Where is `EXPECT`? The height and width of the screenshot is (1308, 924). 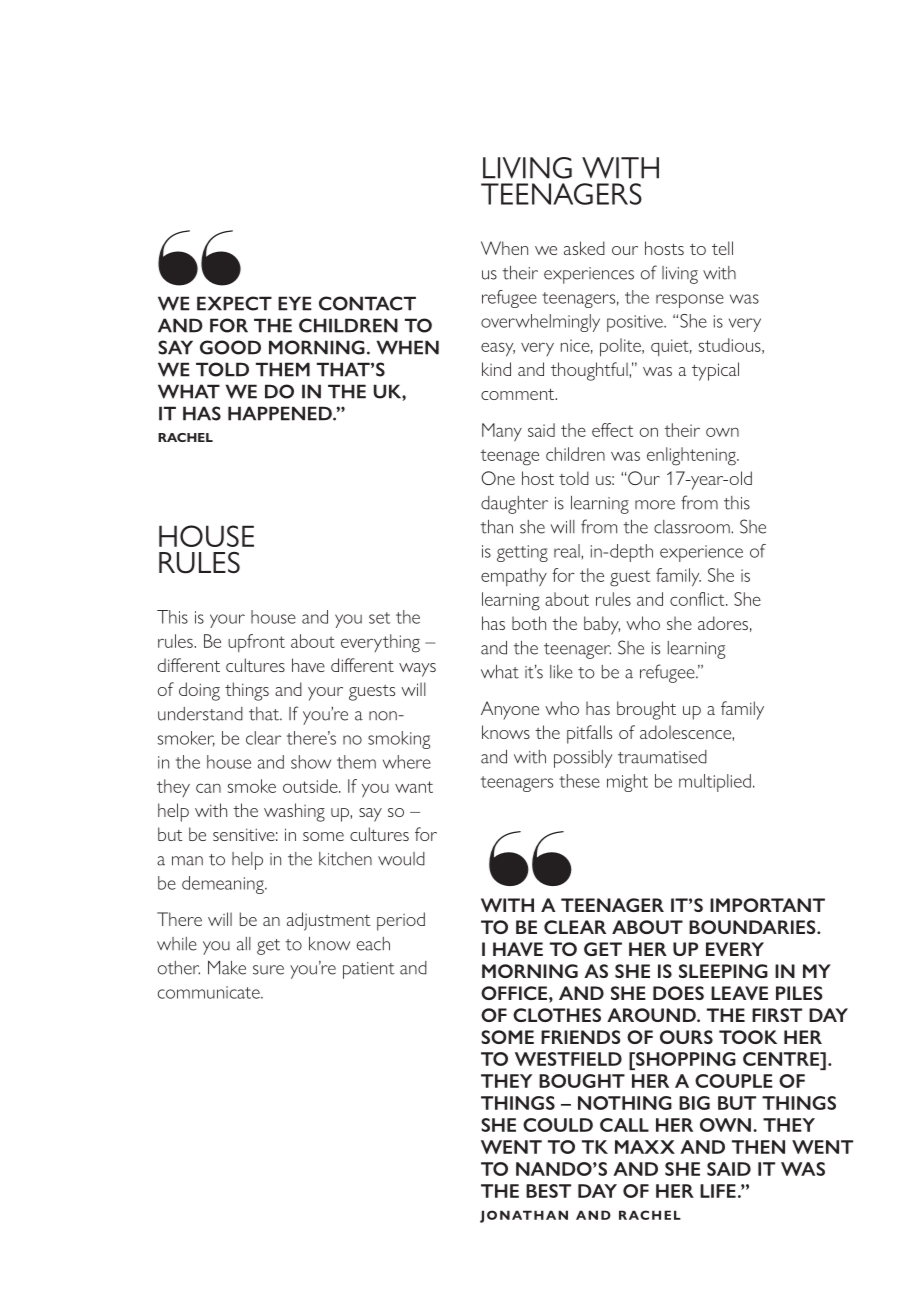
EXPECT is located at coordinates (234, 303).
